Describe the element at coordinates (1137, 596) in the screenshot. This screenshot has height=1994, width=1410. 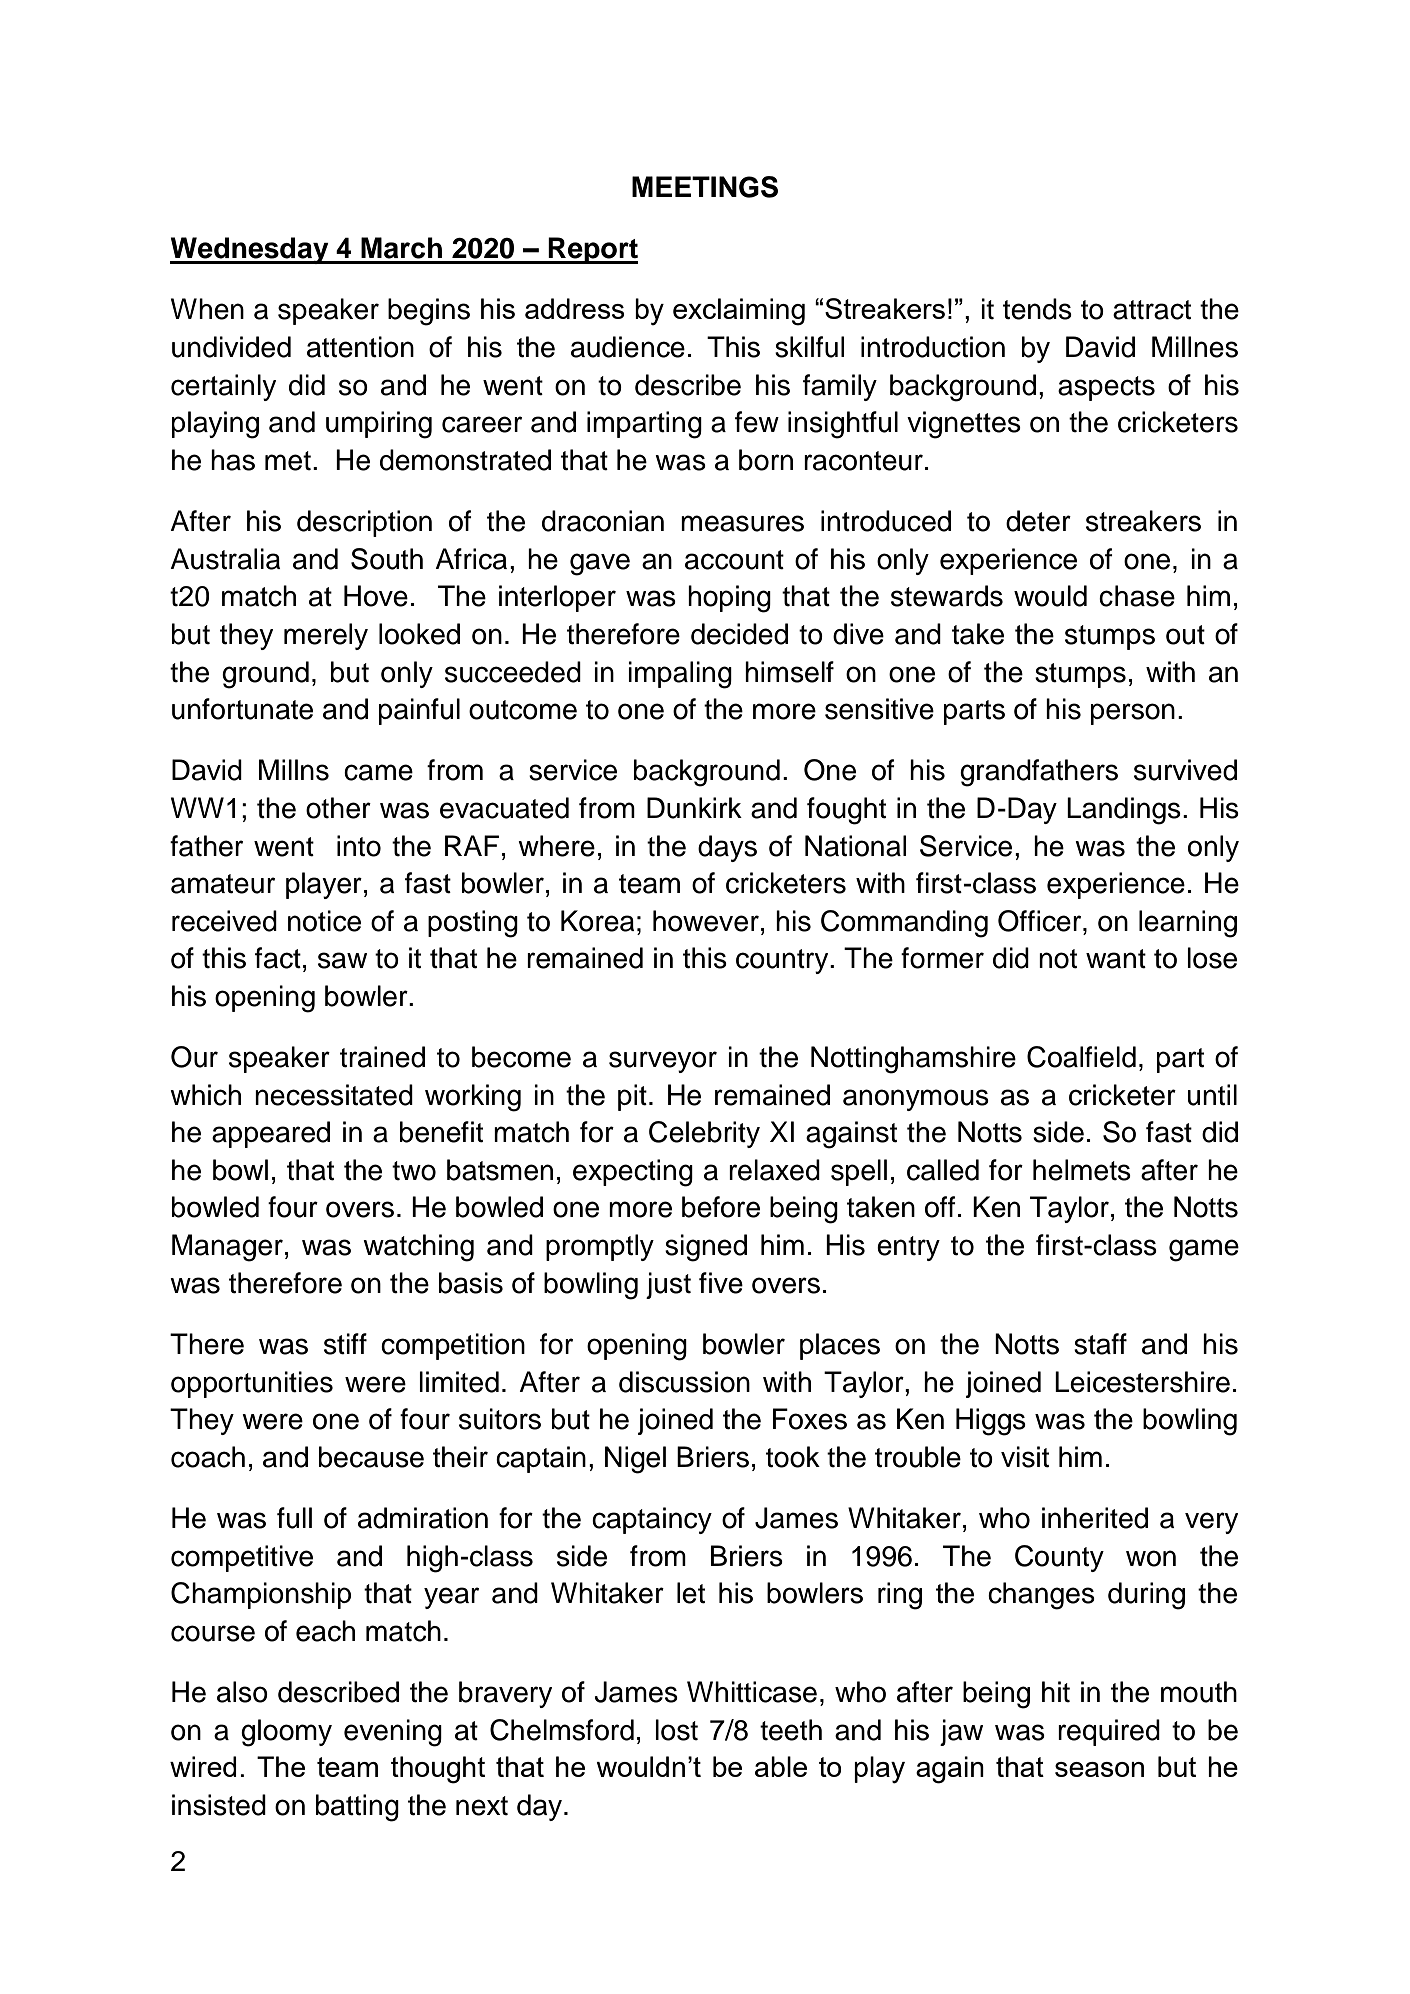
I see `chase` at that location.
